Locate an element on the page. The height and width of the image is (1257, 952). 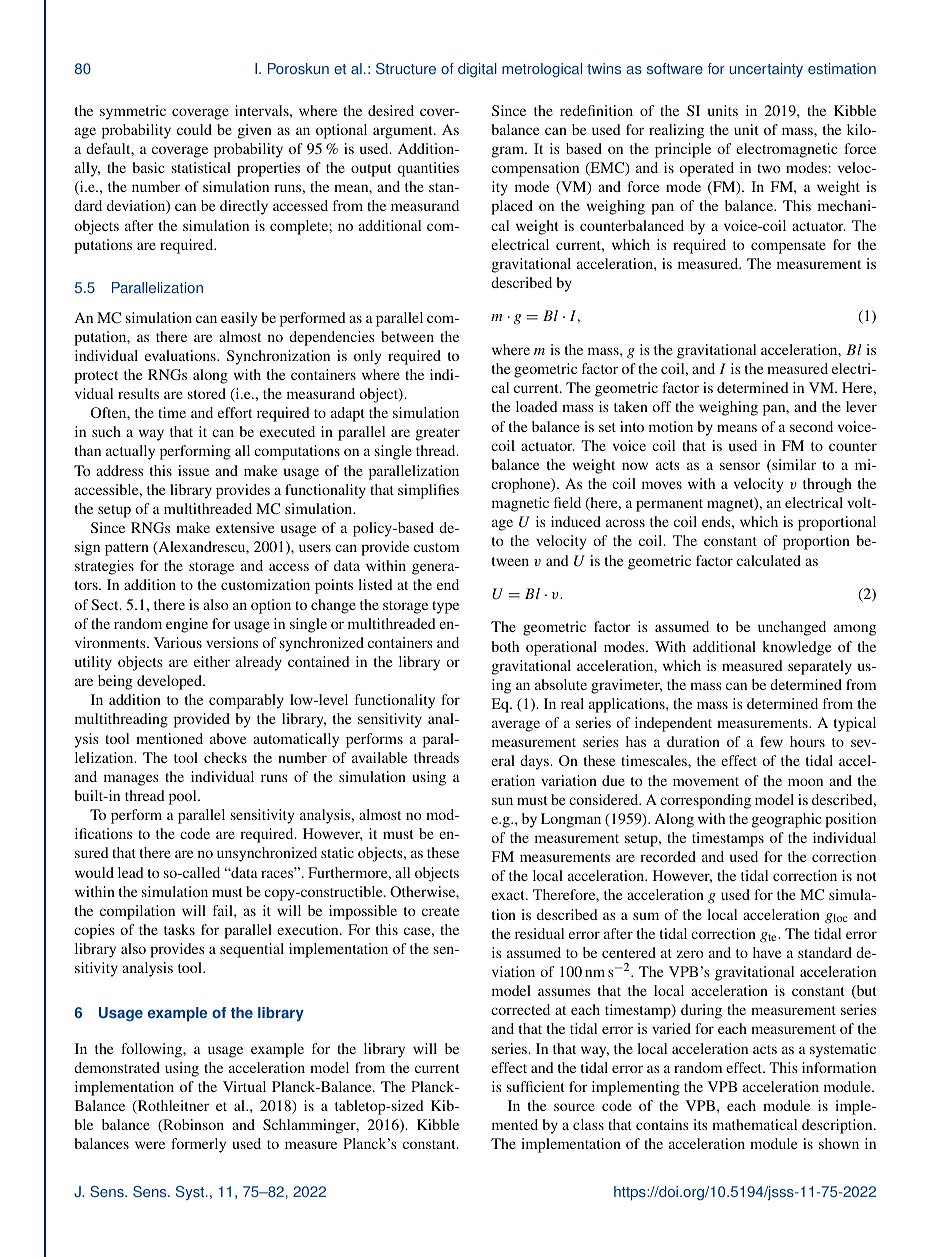
uncertainty is located at coordinates (766, 70).
